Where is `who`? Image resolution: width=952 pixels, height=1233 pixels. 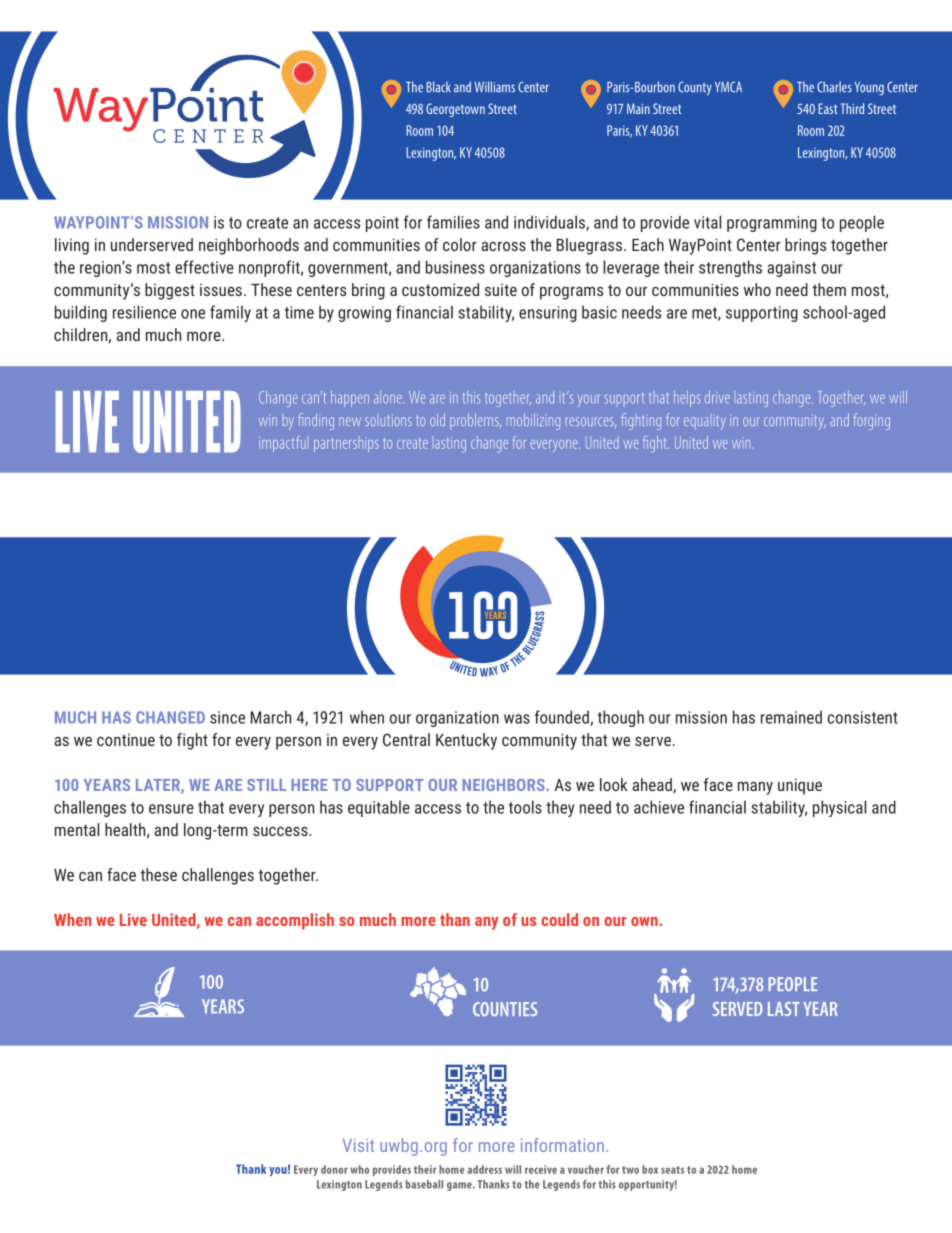 who is located at coordinates (757, 289).
